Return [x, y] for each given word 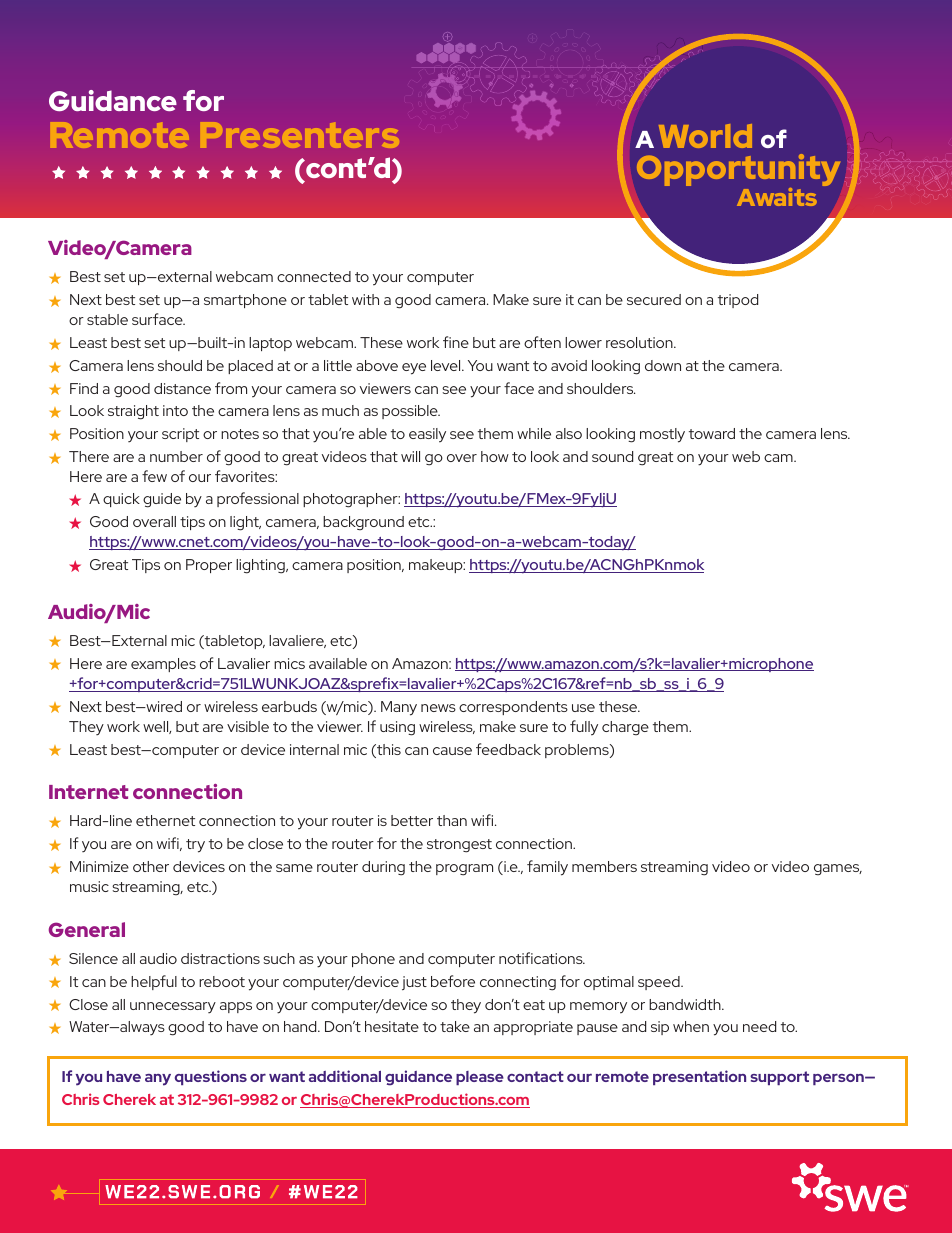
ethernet [165, 820]
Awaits [777, 197]
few [154, 476]
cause [452, 751]
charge [625, 728]
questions [211, 1077]
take [455, 1026]
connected [314, 276]
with [365, 299]
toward [712, 433]
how [495, 456]
